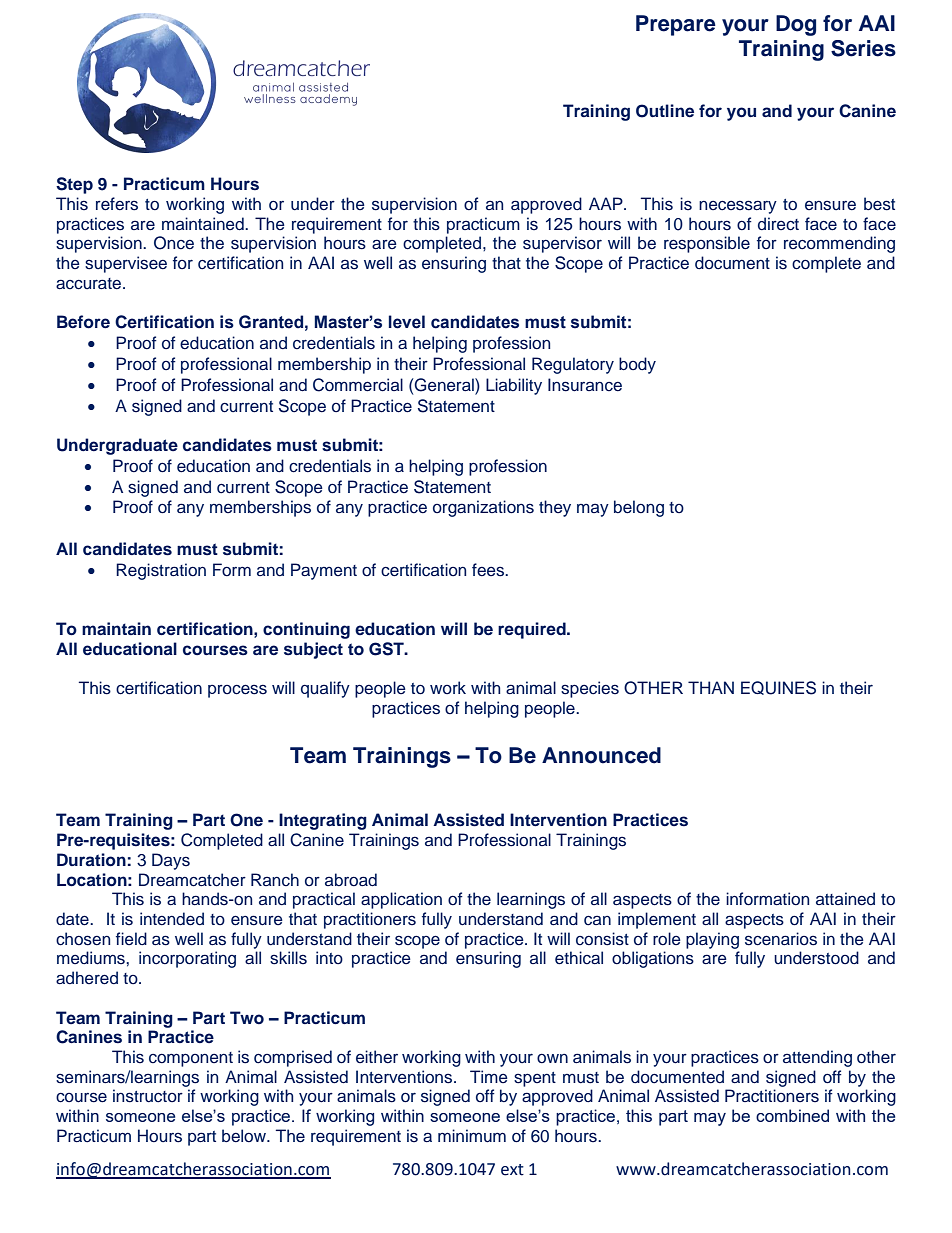 Image resolution: width=952 pixels, height=1233 pixels. What do you see at coordinates (665, 111) in the screenshot?
I see `Outline` at bounding box center [665, 111].
